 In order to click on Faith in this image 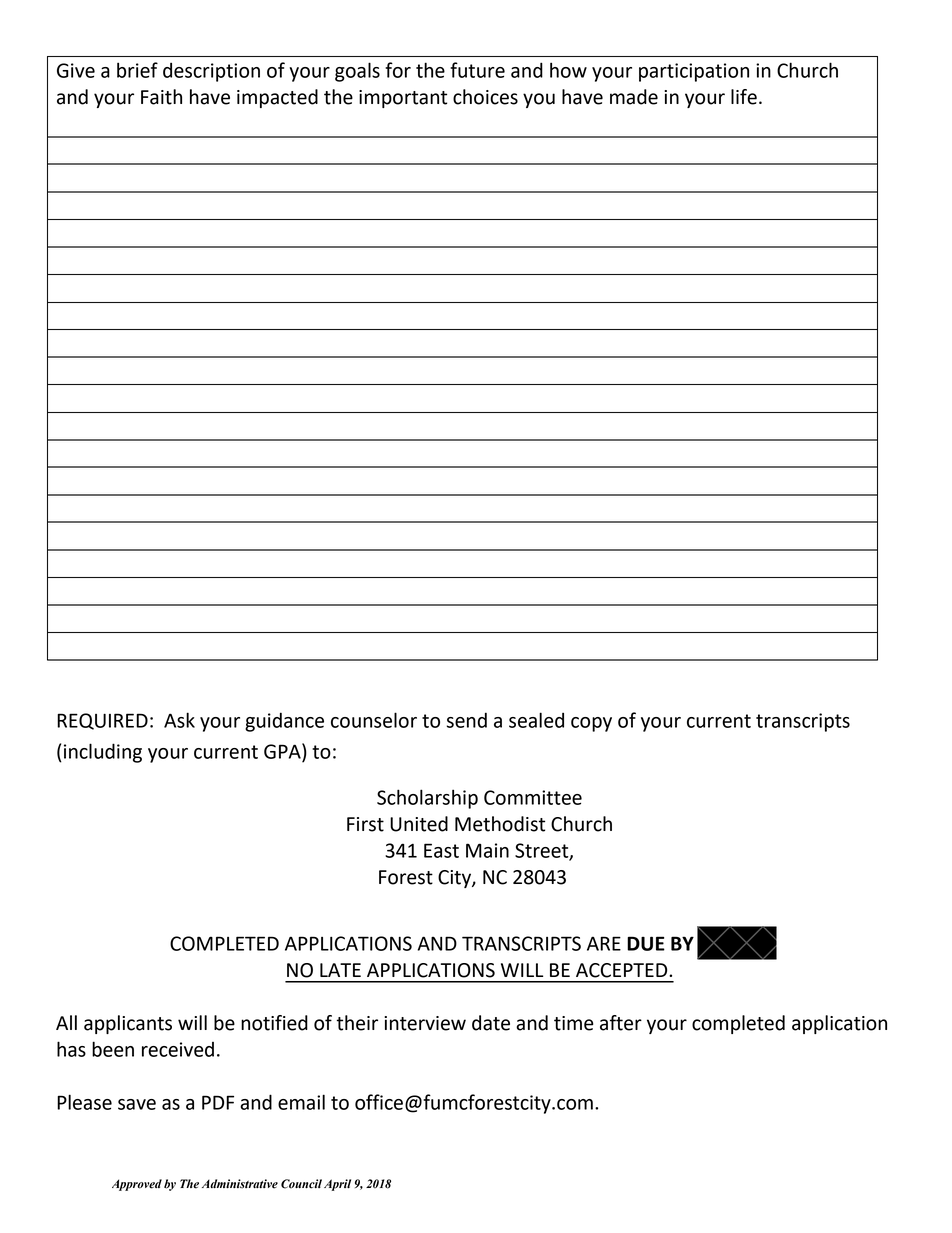, I will do `click(161, 97)`.
